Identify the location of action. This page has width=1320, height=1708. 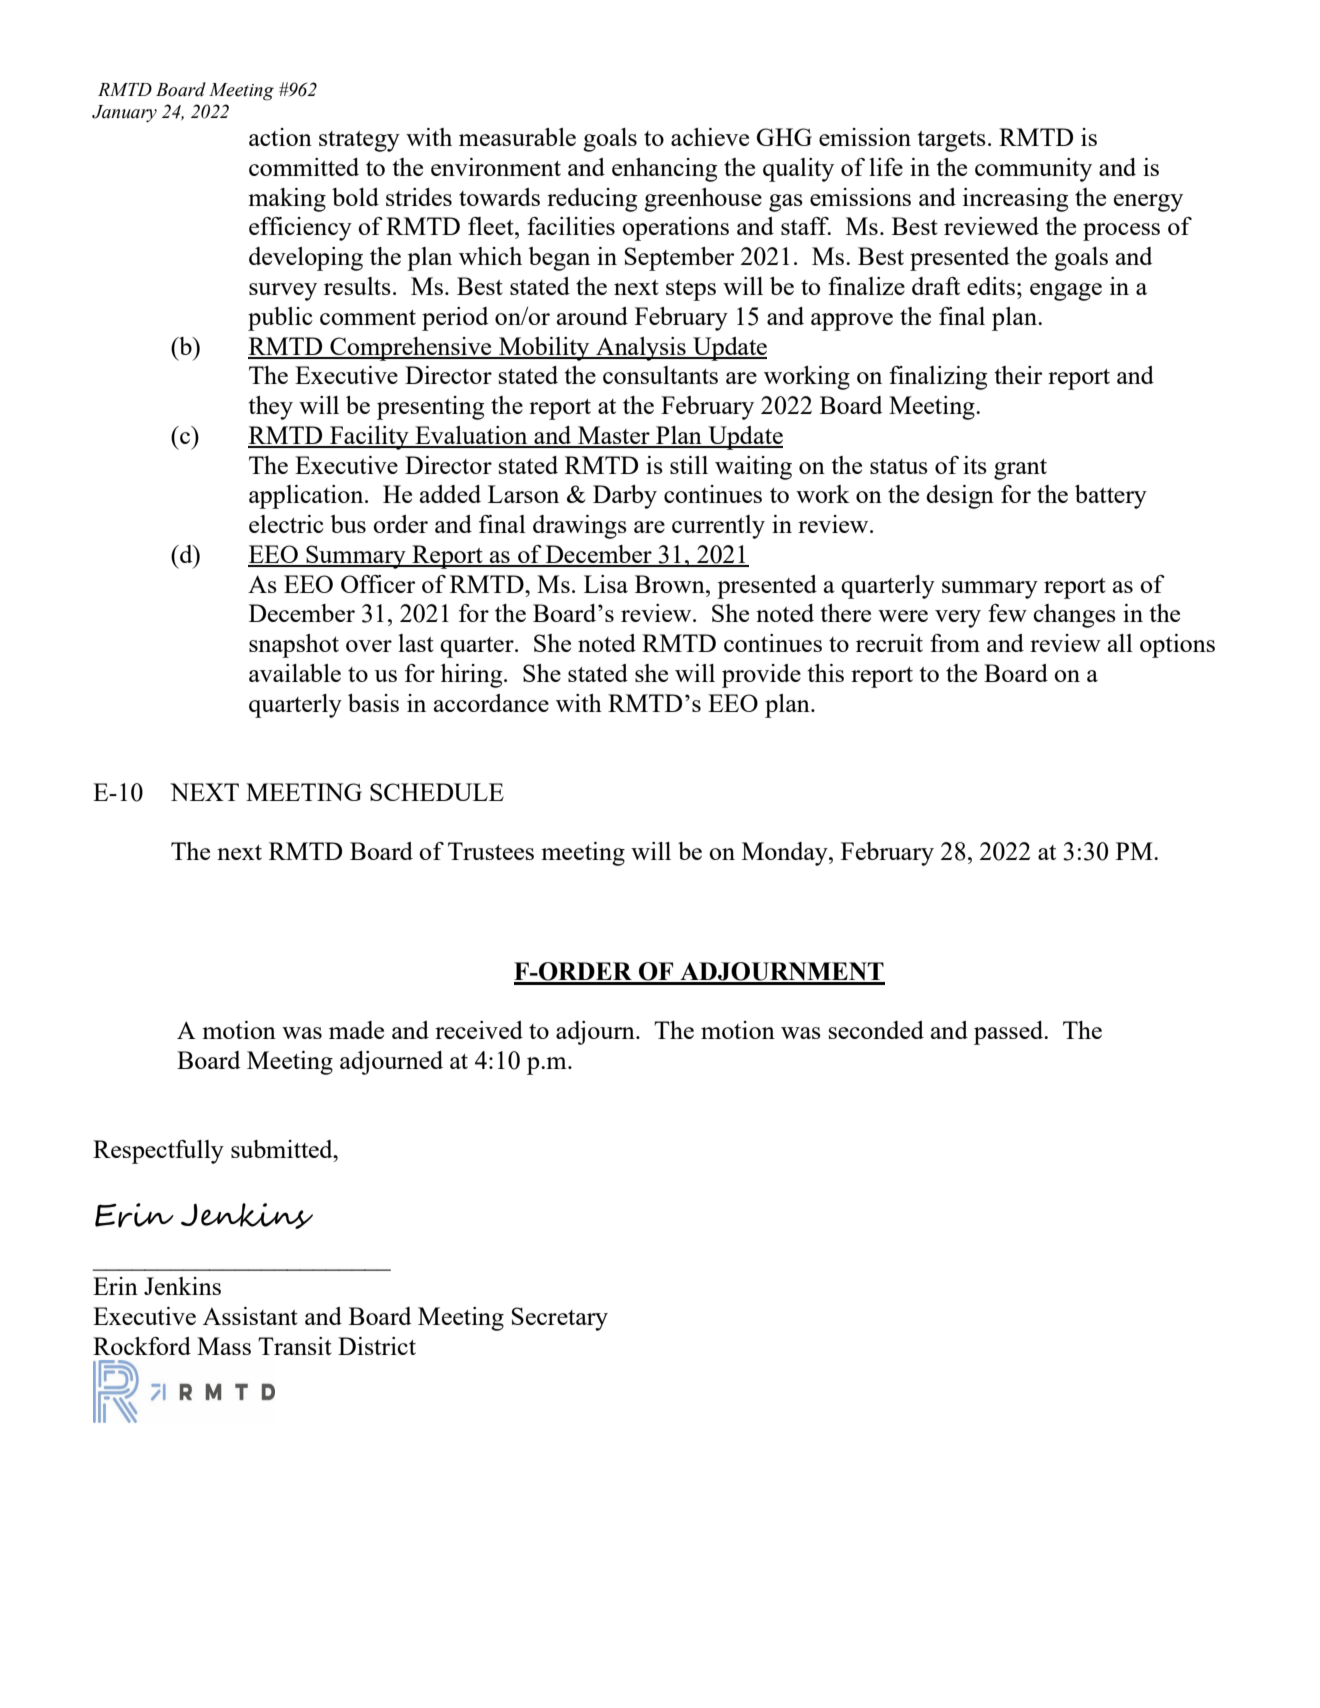
(280, 137).
